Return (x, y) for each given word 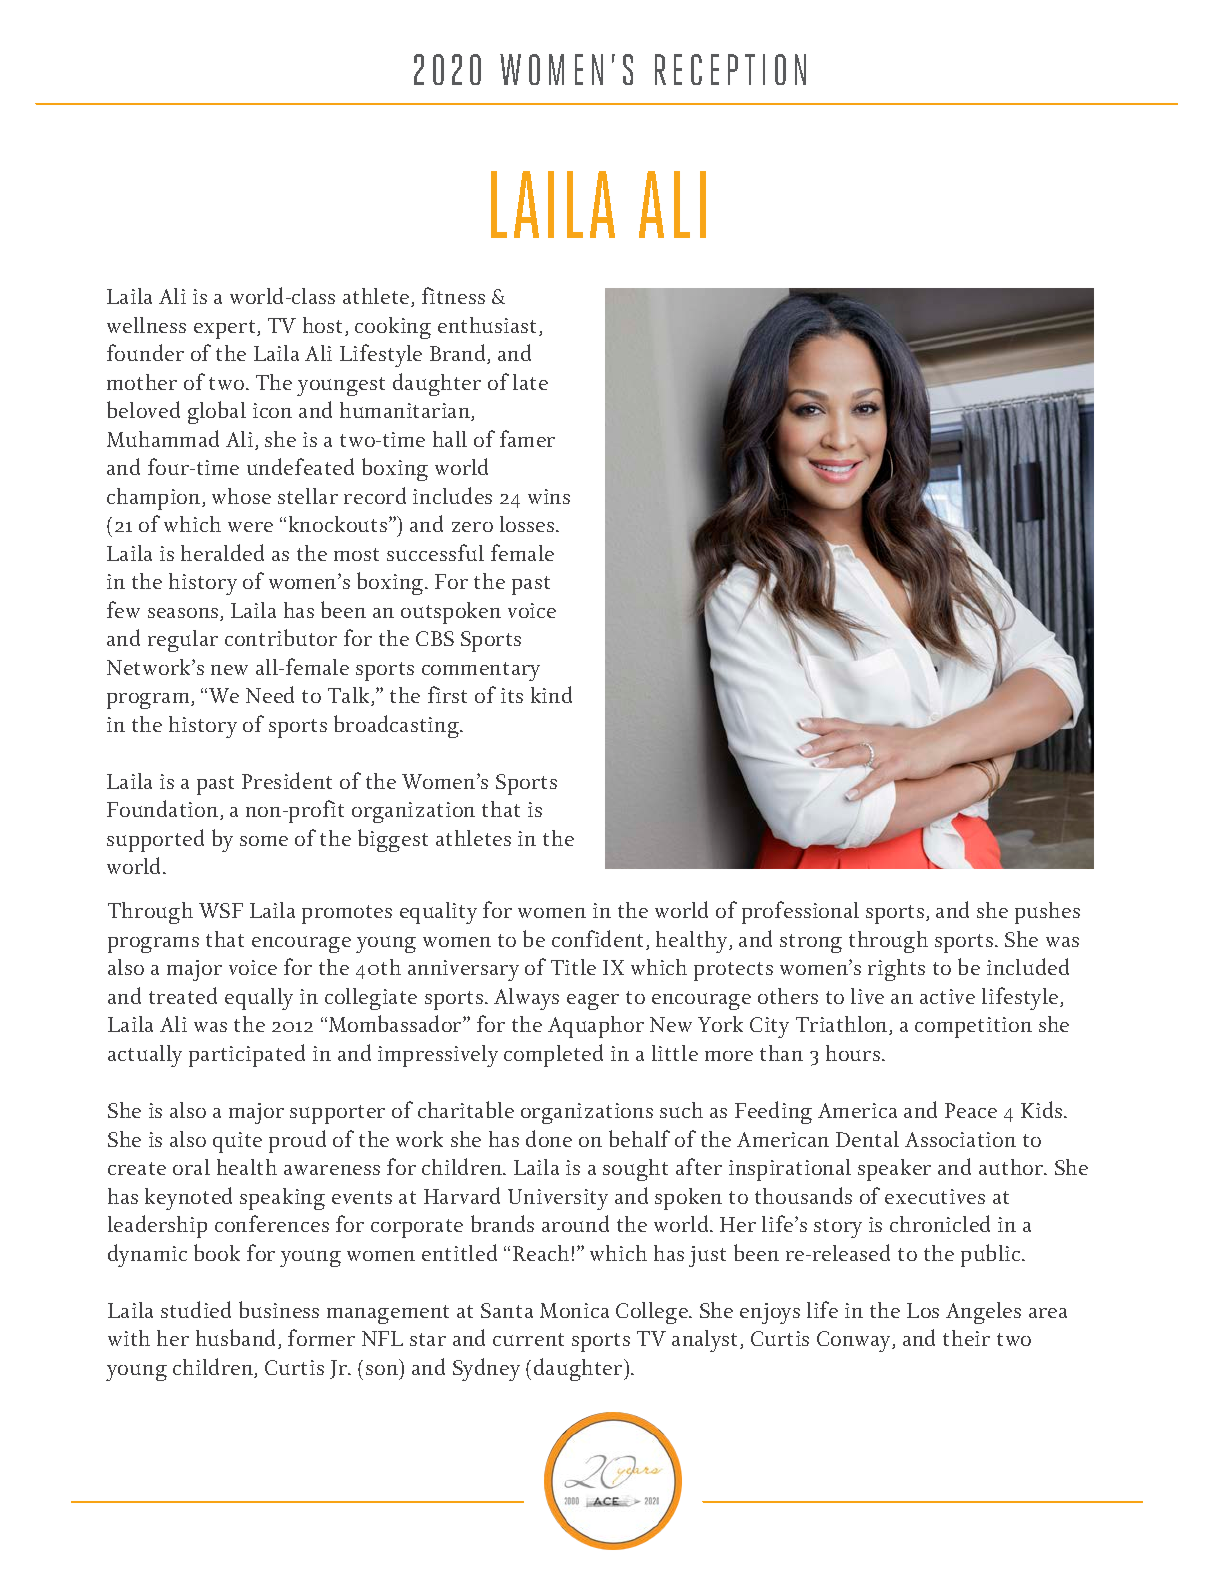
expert (226, 329)
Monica (574, 1310)
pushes (1047, 913)
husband (237, 1339)
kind (551, 694)
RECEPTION (730, 69)
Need (270, 694)
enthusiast (489, 326)
